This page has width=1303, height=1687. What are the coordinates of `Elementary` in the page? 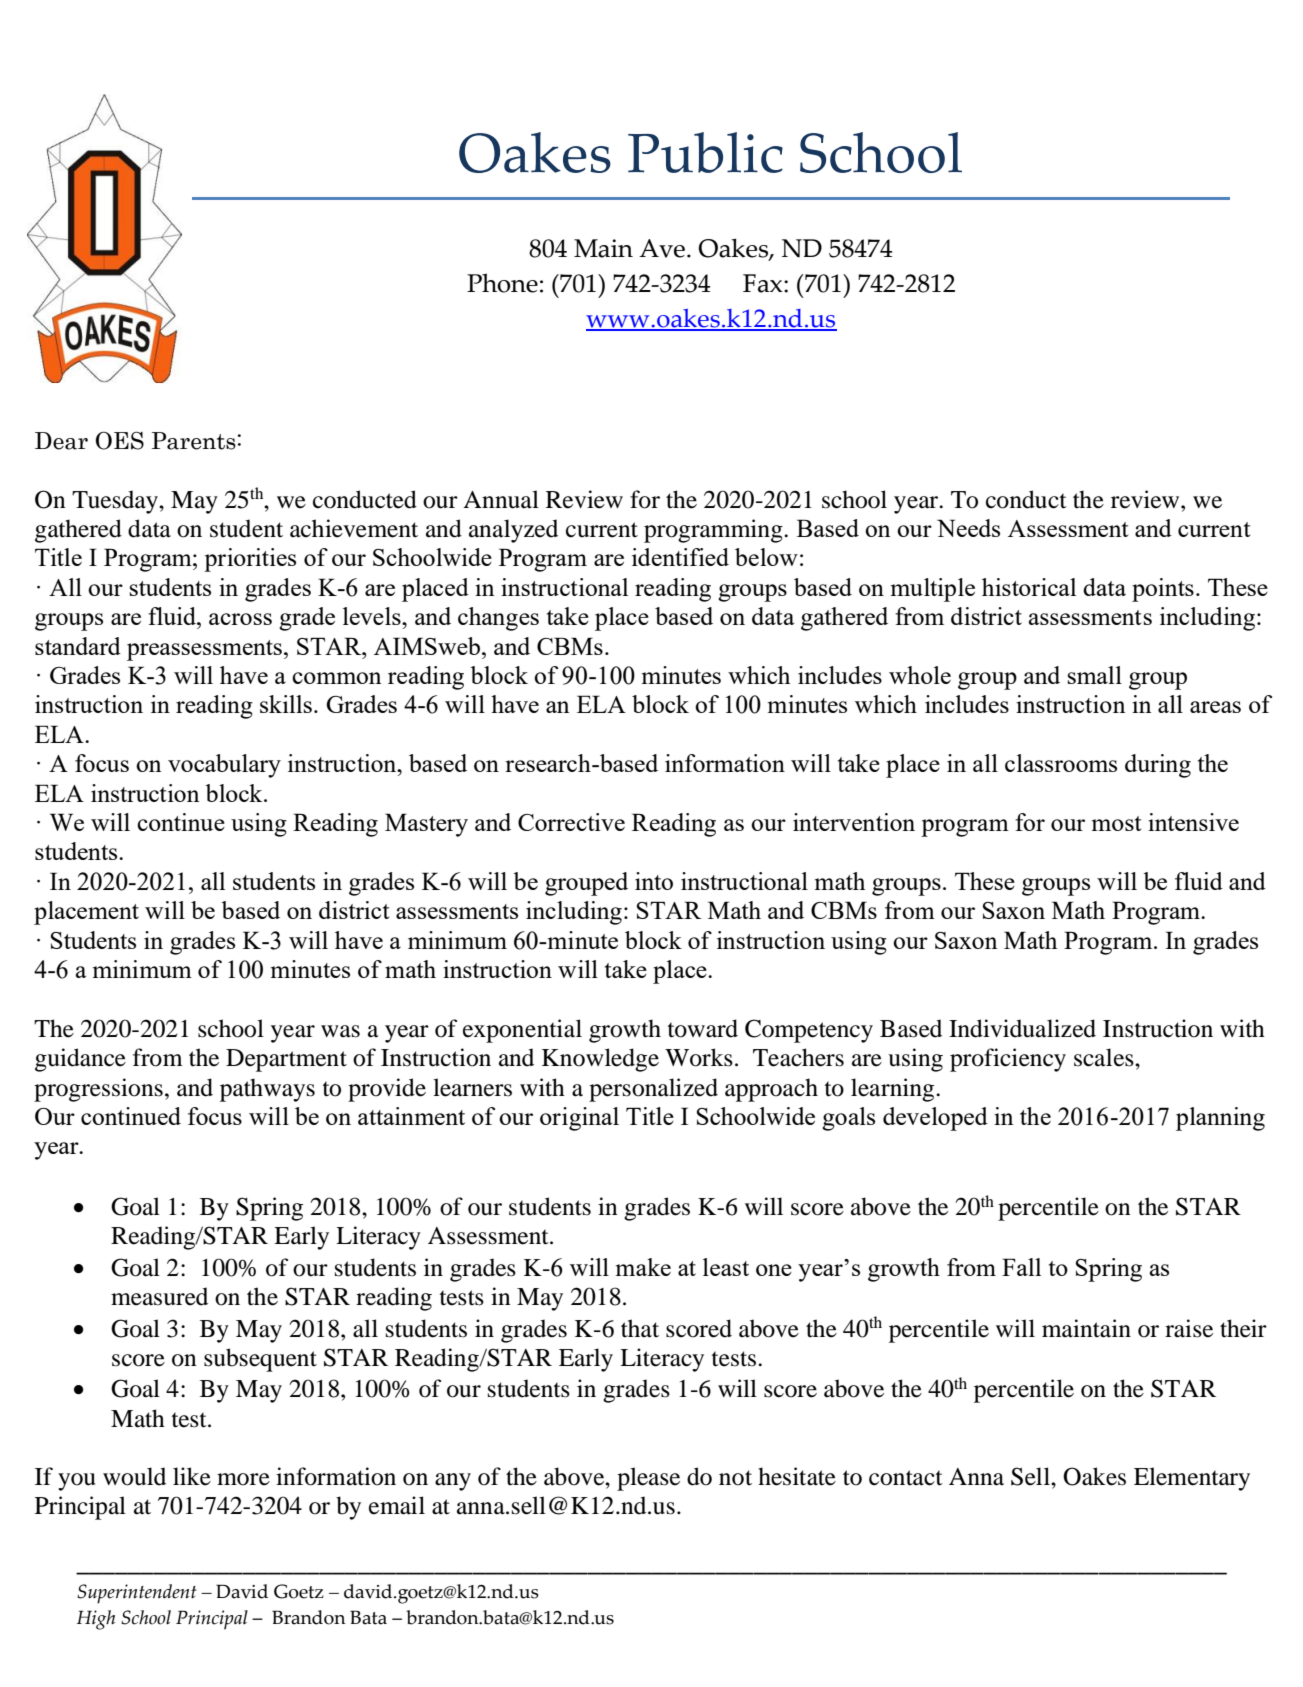 It's located at (1192, 1479).
